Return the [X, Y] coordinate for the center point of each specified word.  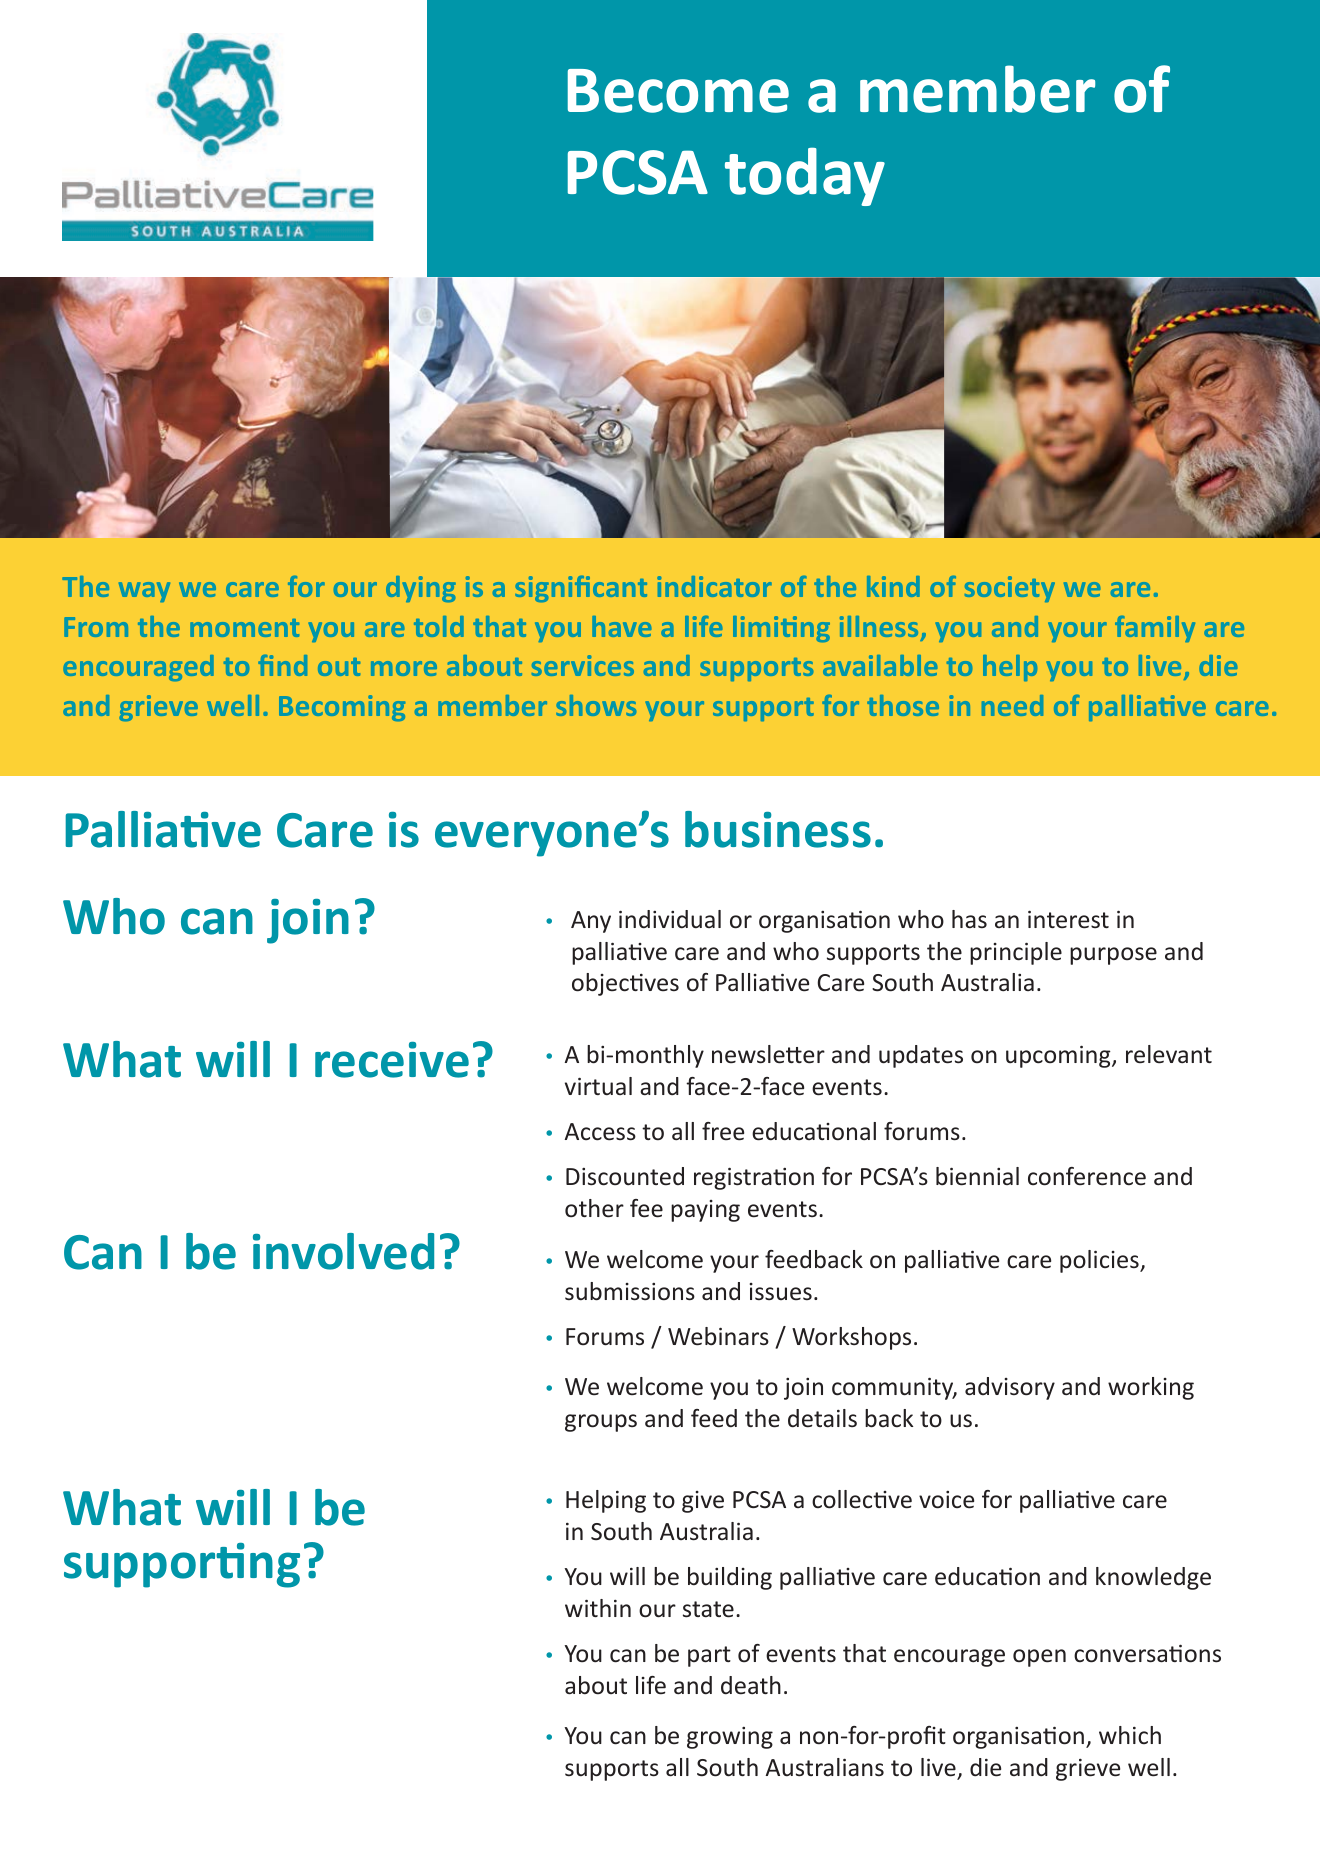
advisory [1010, 1388]
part [709, 1656]
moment [244, 628]
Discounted [625, 1176]
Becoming [342, 708]
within [598, 1608]
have [621, 626]
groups [601, 1423]
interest [1068, 919]
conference [1087, 1176]
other [594, 1208]
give [703, 1502]
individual [670, 919]
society [1010, 589]
